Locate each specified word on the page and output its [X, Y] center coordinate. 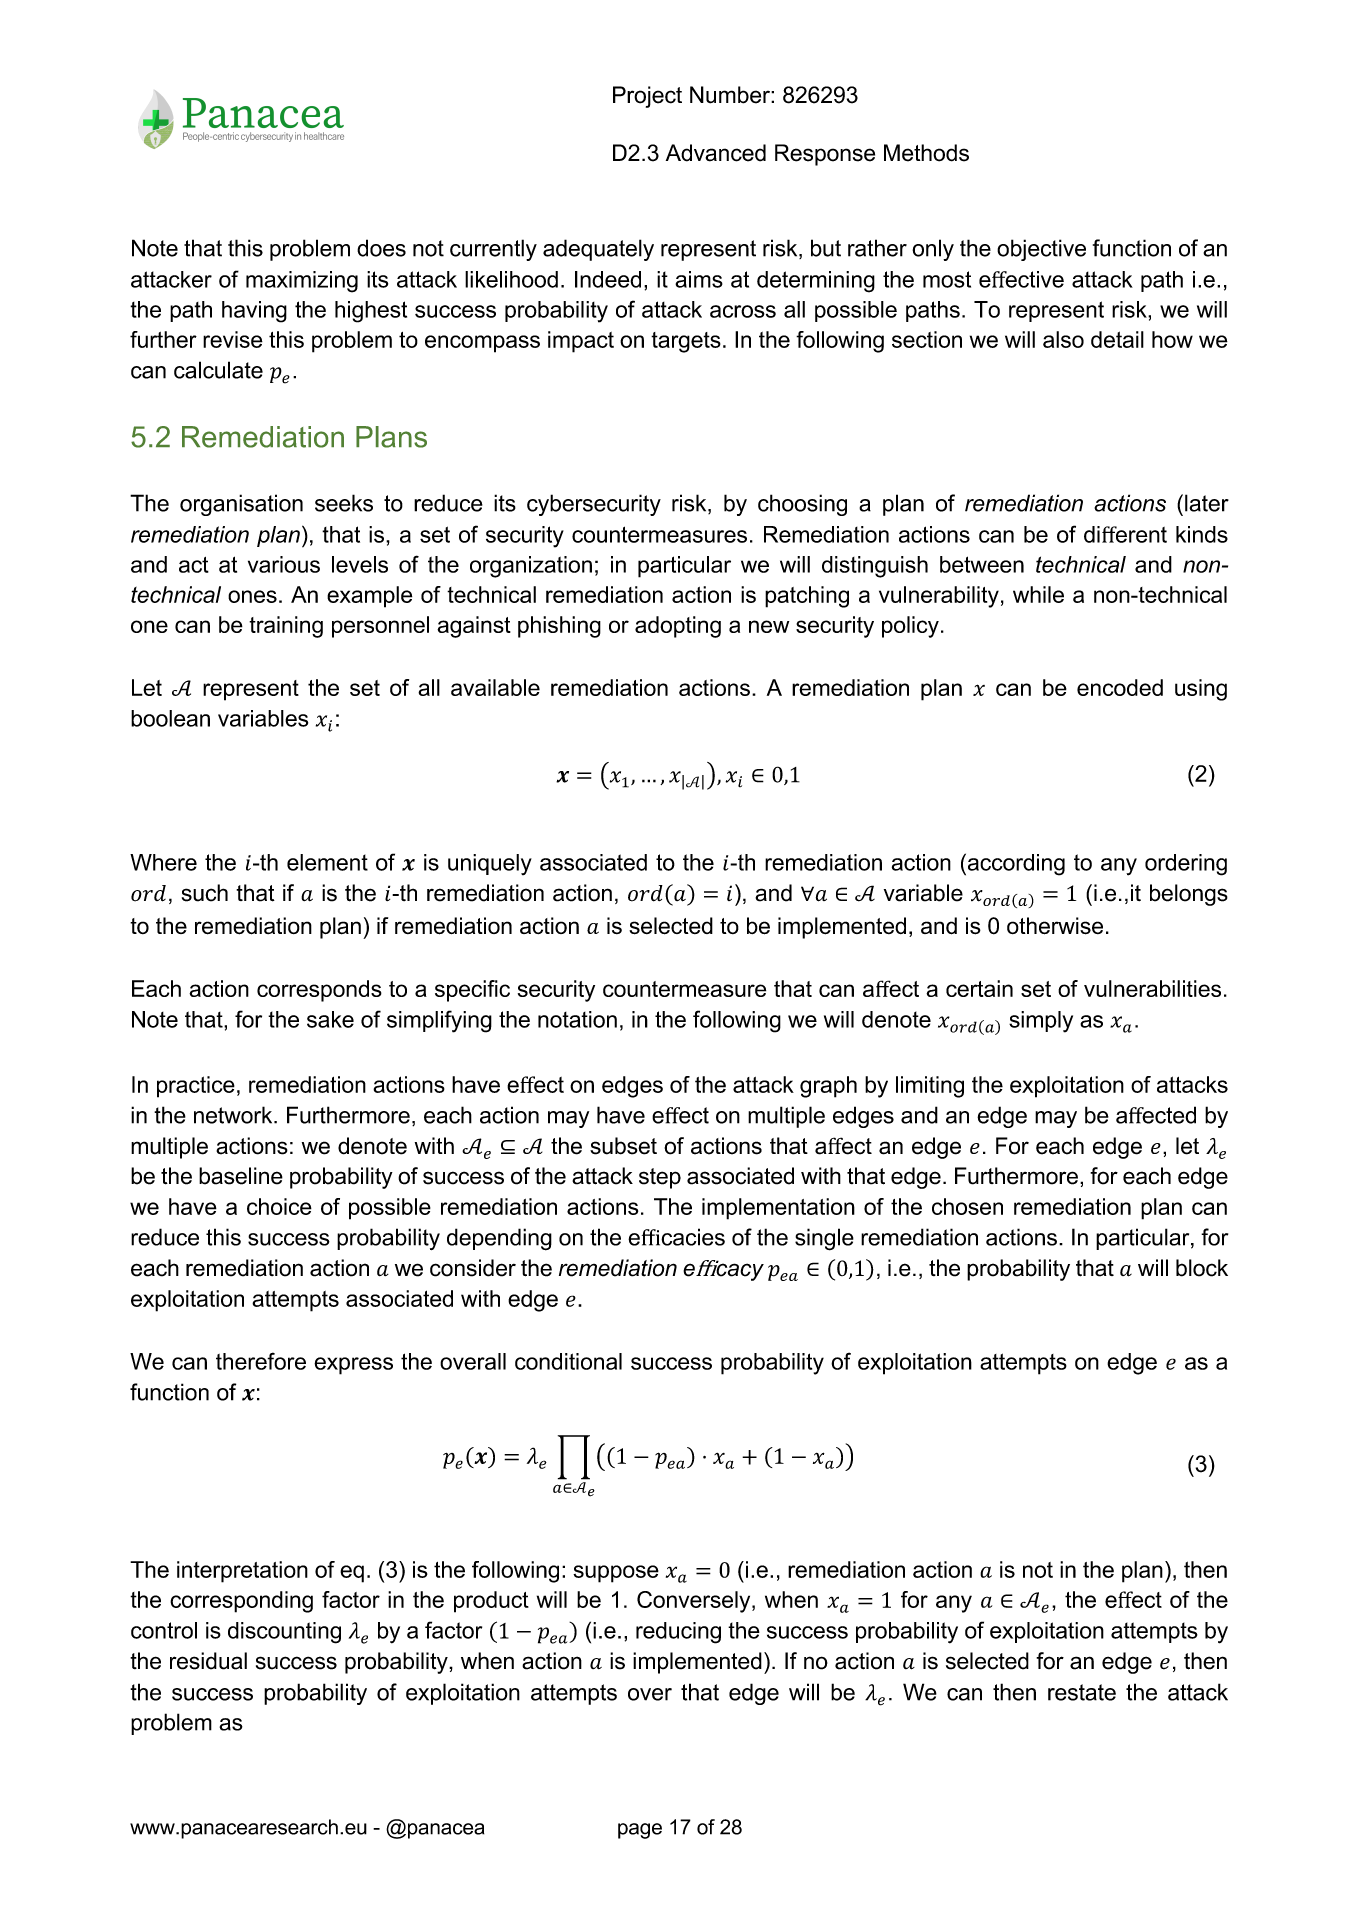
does [381, 248]
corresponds [319, 991]
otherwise [1055, 926]
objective [1041, 250]
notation [577, 1019]
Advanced [716, 153]
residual [208, 1661]
